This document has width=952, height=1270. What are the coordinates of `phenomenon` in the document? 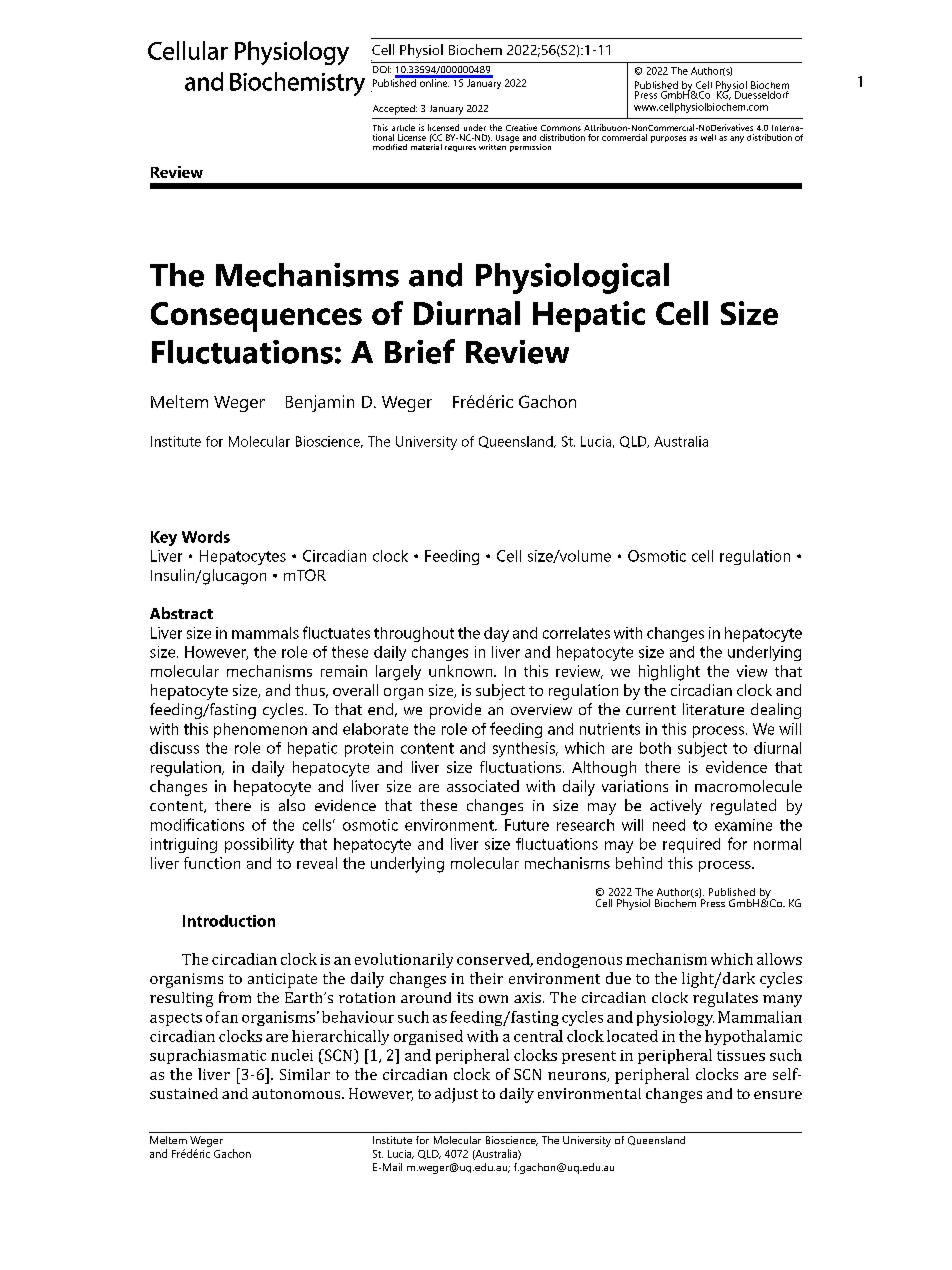 It's located at (260, 730).
